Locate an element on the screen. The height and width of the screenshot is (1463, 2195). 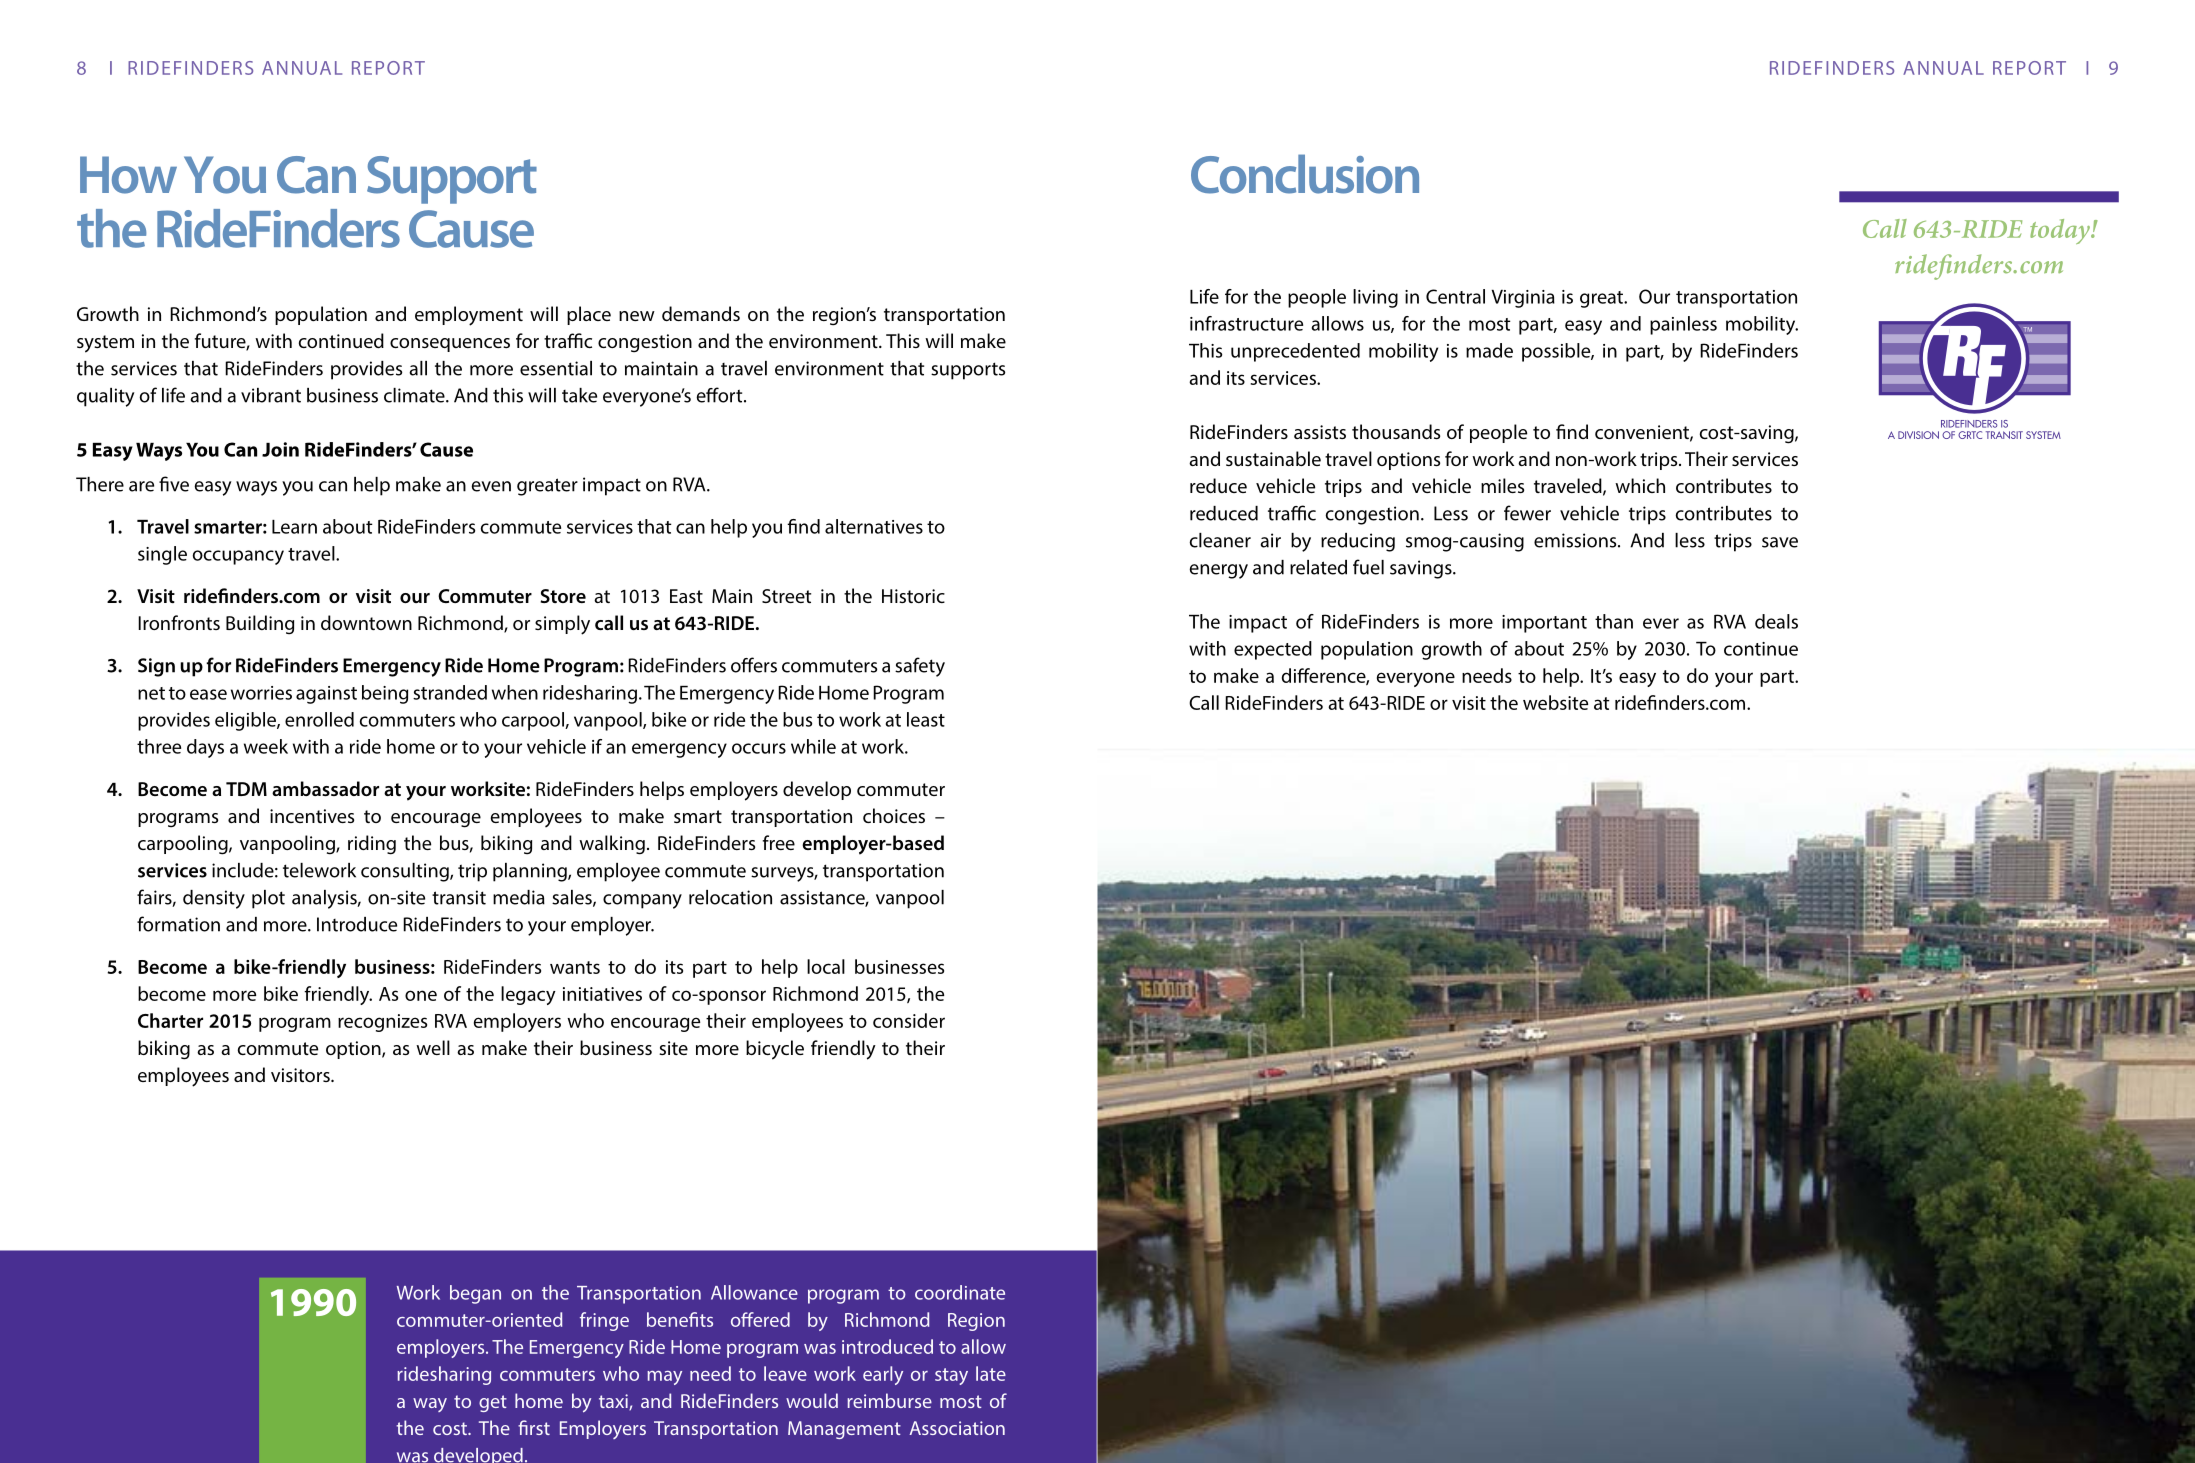
today is located at coordinates (2061, 231).
